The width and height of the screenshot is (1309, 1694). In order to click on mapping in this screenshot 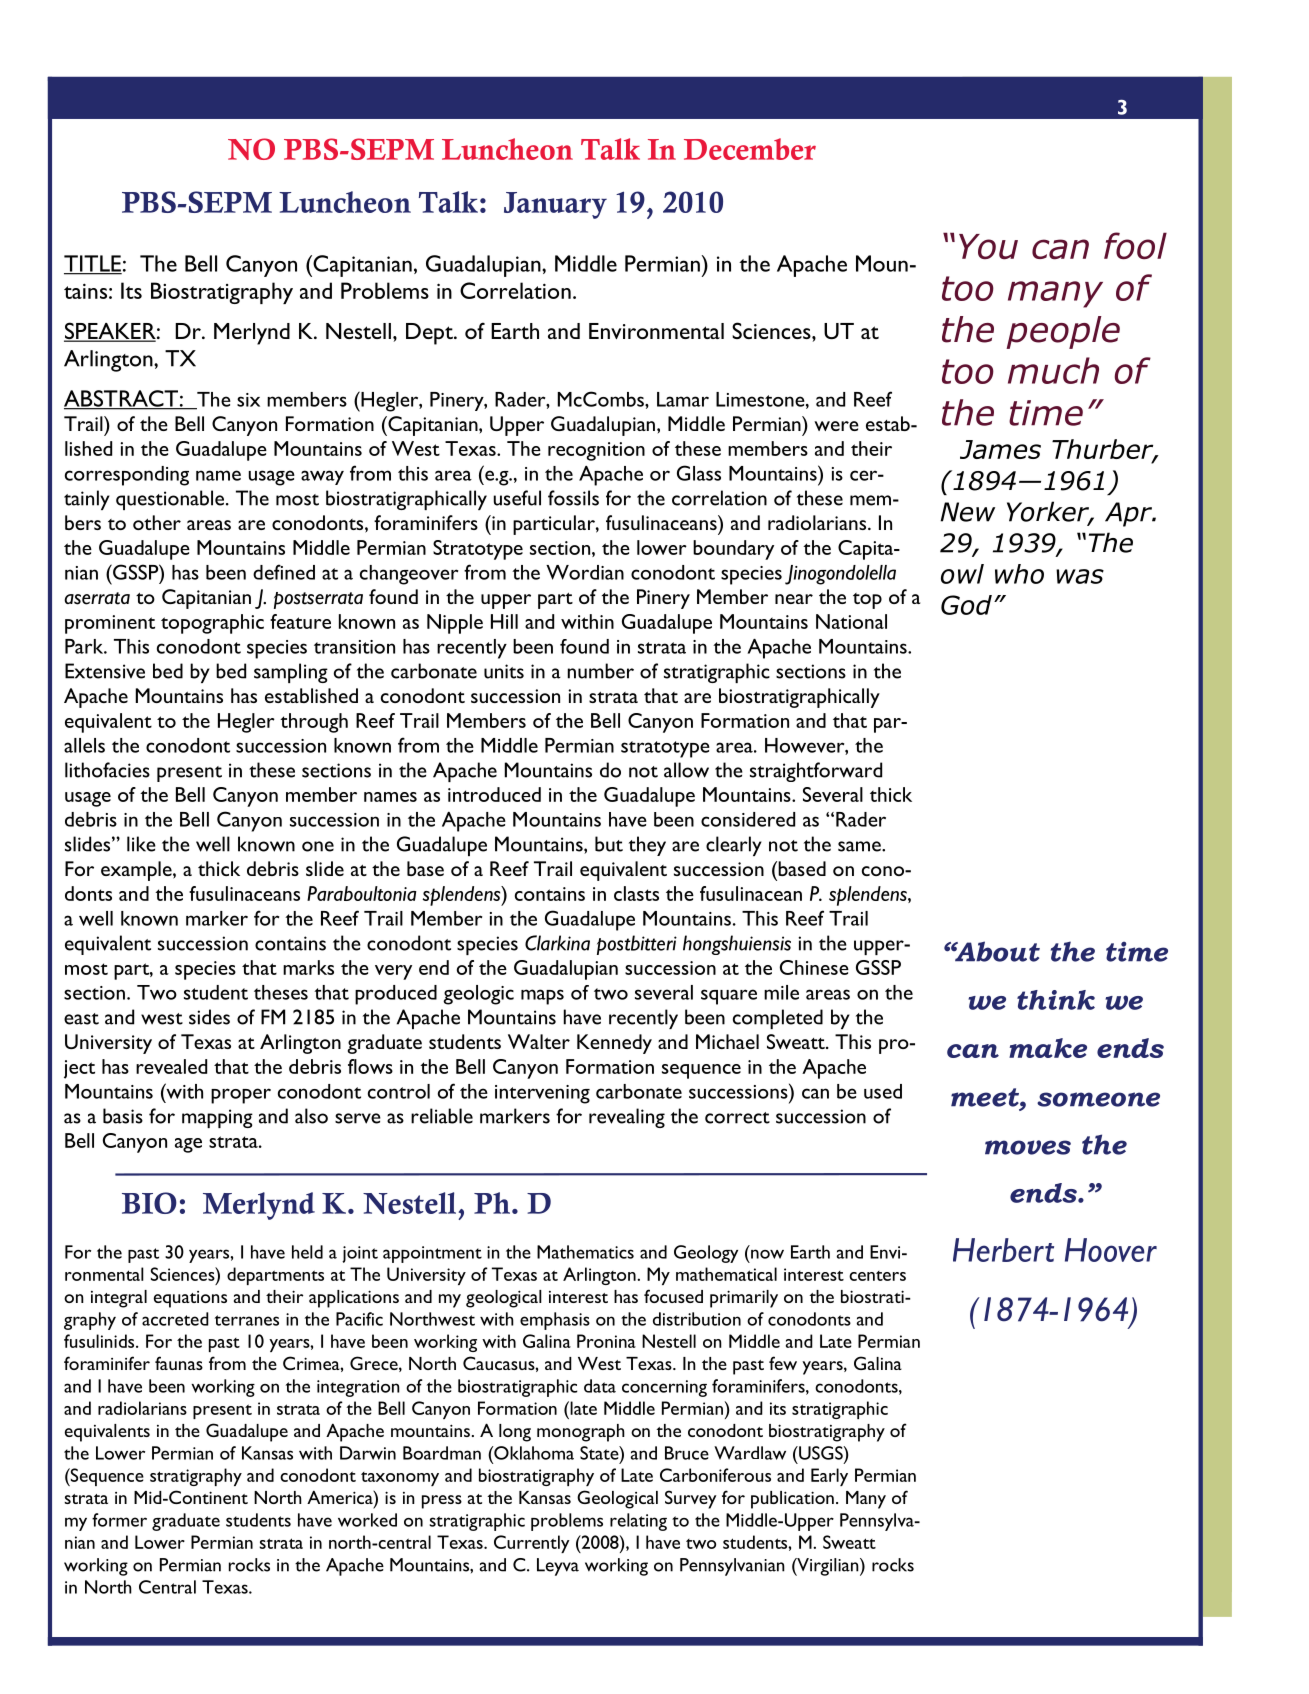, I will do `click(217, 1118)`.
